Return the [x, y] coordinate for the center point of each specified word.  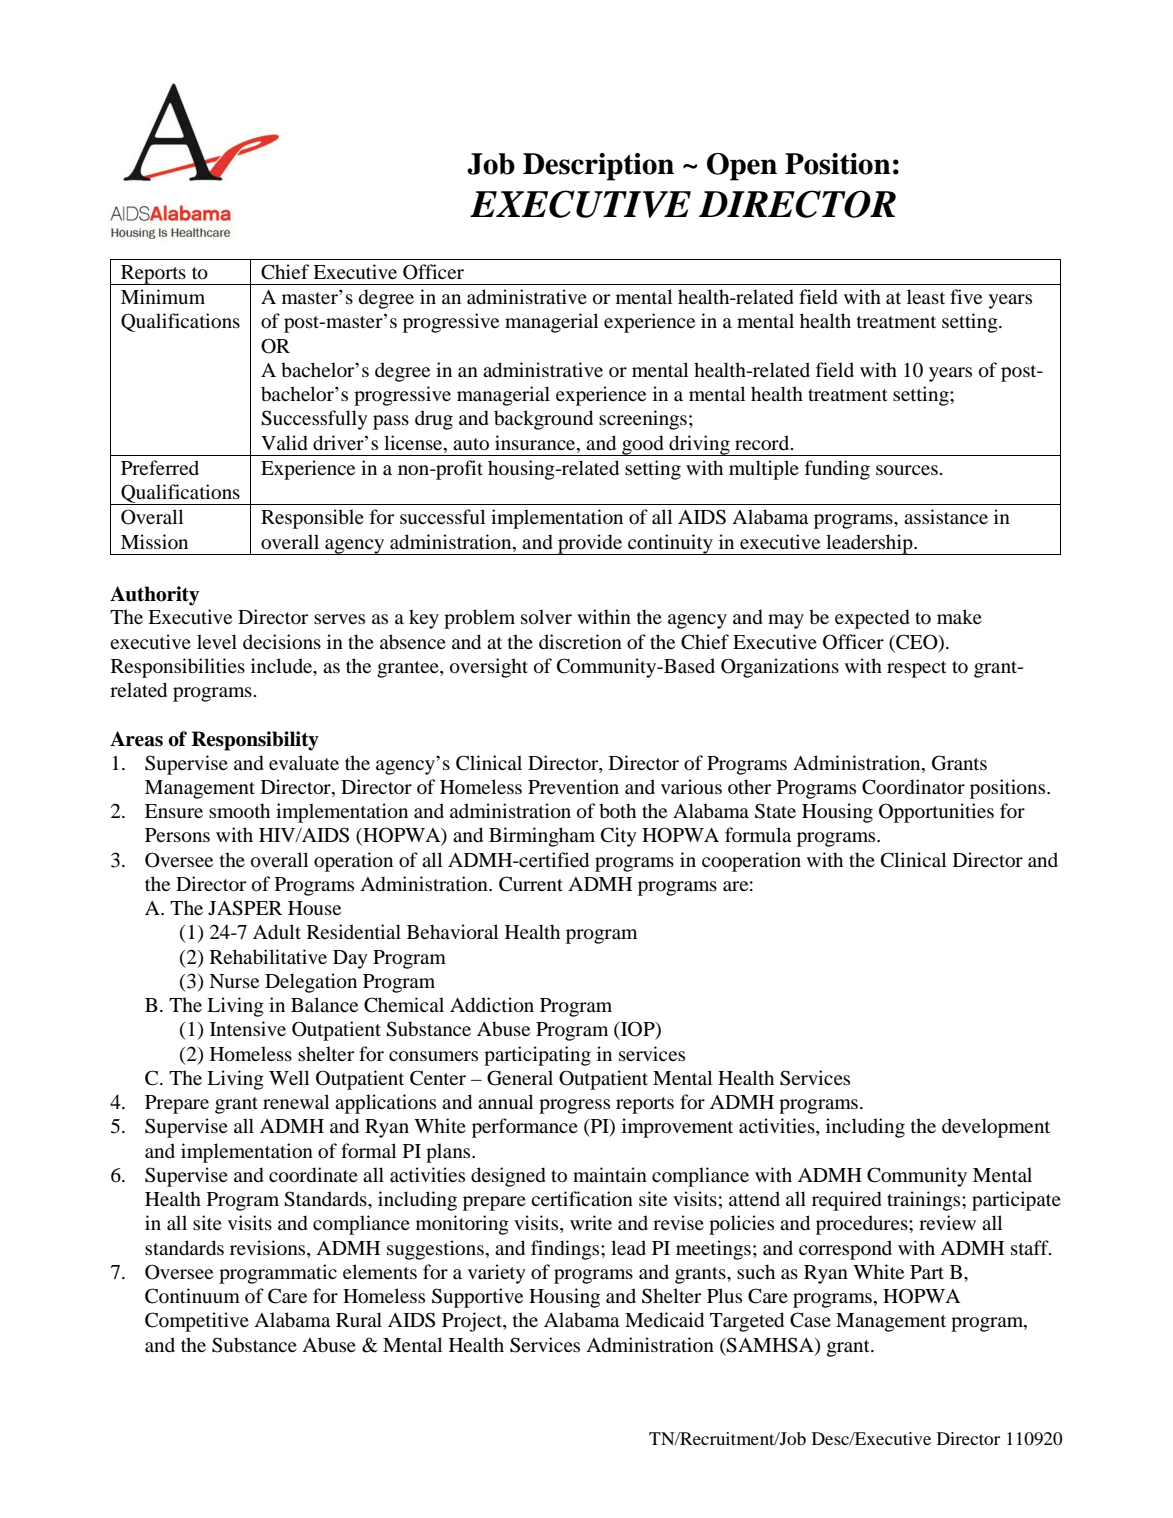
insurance [536, 443]
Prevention [573, 787]
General [520, 1078]
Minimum [163, 296]
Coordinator [913, 787]
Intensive [248, 1028]
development [996, 1128]
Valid [284, 443]
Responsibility [255, 741]
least [926, 296]
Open [742, 167]
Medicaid [664, 1320]
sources [907, 470]
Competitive [197, 1322]
